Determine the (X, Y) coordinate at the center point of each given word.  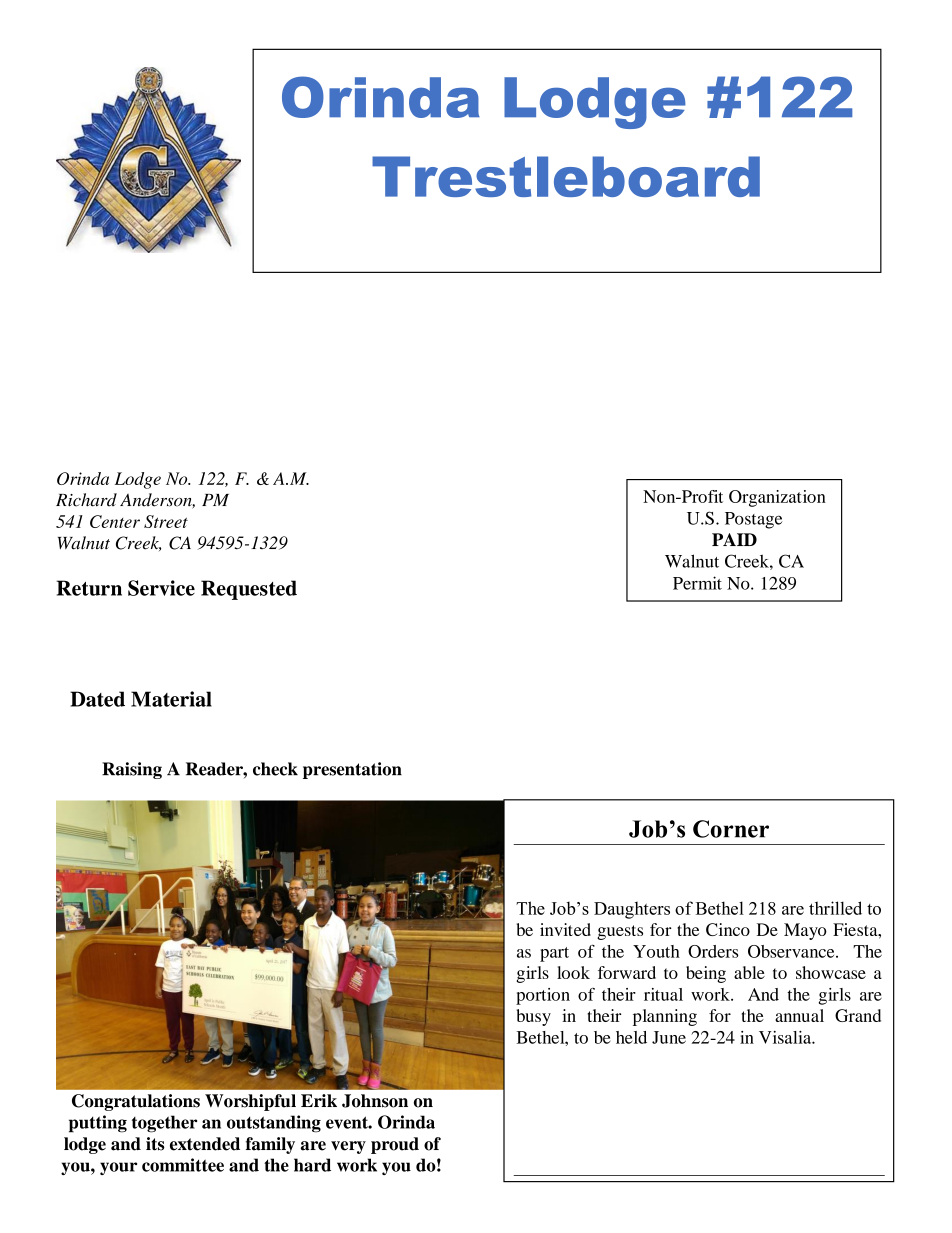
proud (395, 1145)
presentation (352, 770)
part (554, 954)
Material (171, 699)
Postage (753, 520)
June (669, 1037)
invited (565, 929)
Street (166, 521)
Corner (731, 829)
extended (205, 1144)
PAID (734, 539)
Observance (792, 951)
